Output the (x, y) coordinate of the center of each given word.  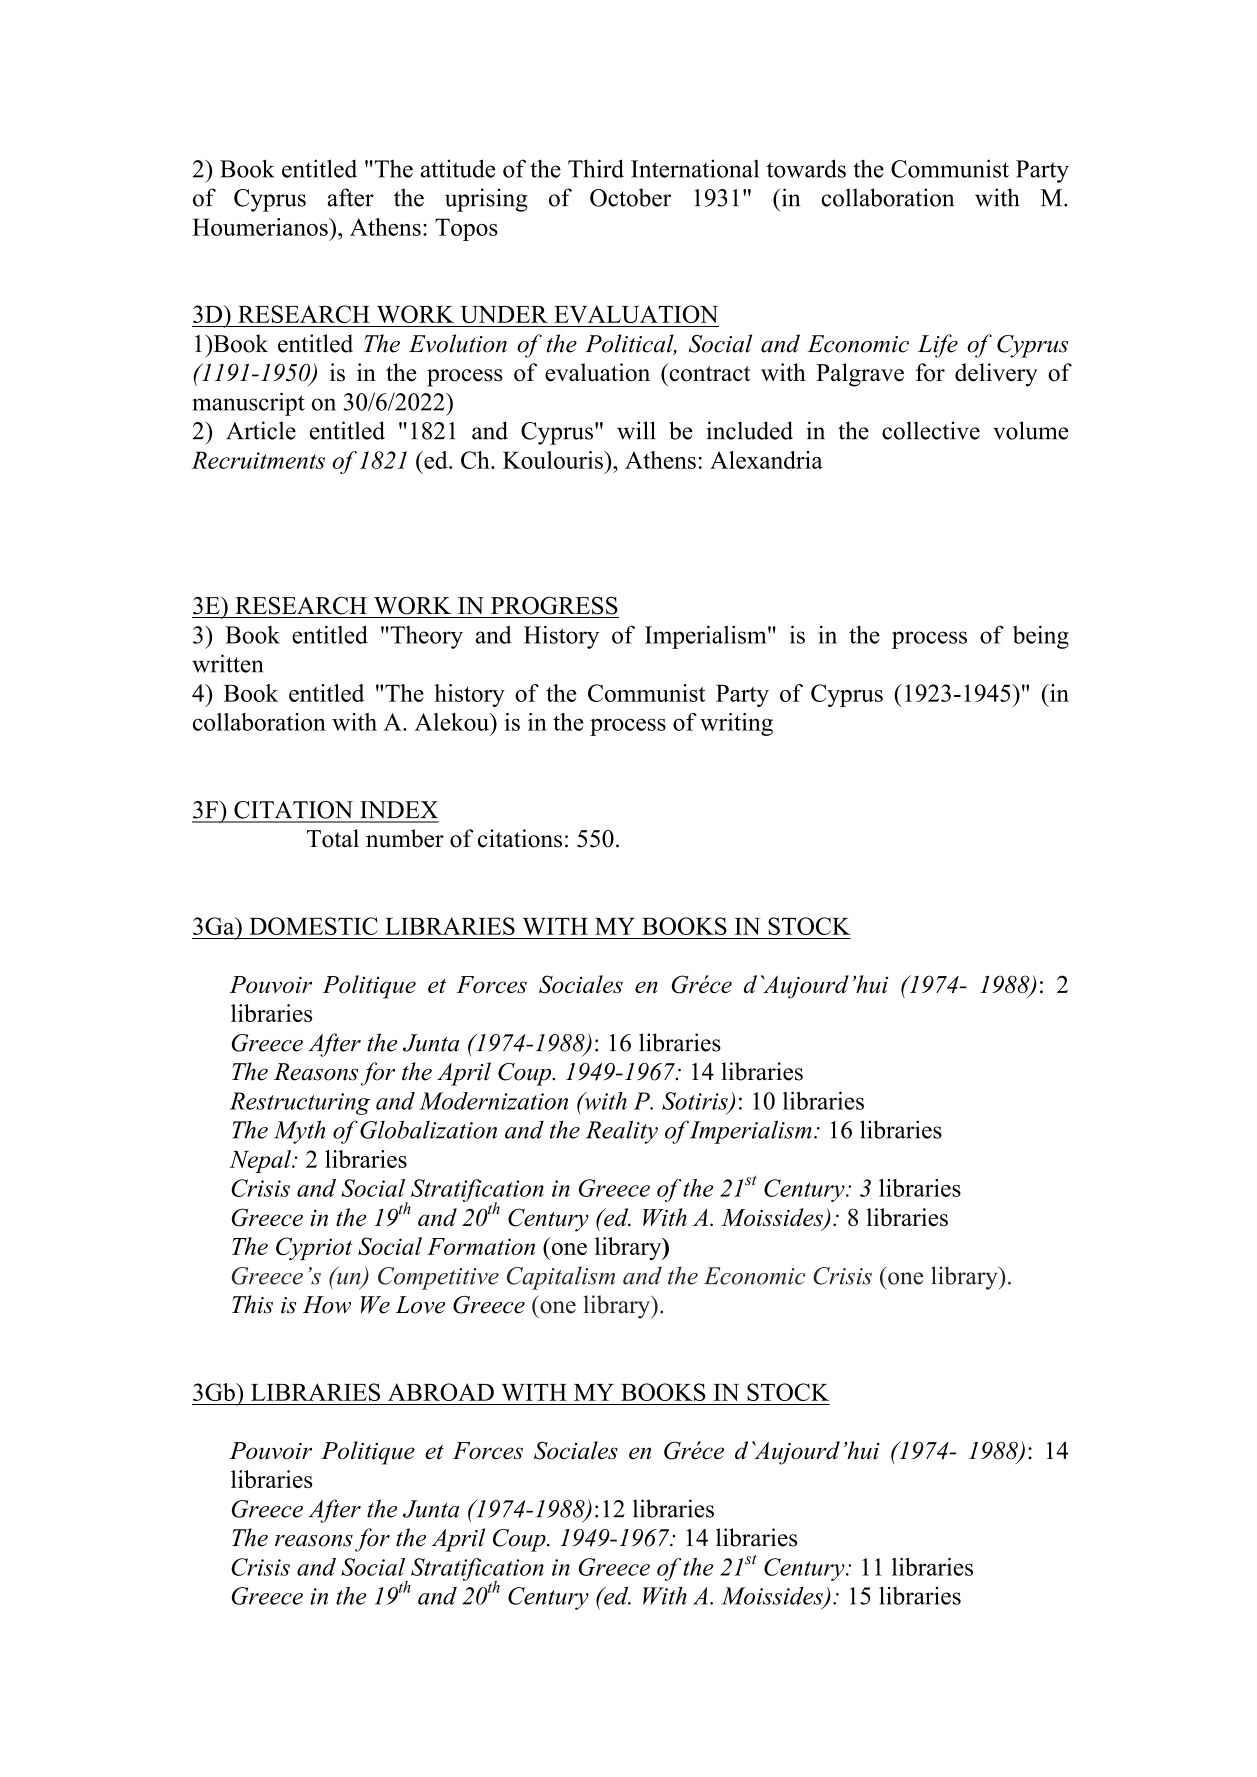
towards (806, 168)
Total (333, 838)
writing (736, 724)
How (327, 1305)
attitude (458, 168)
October (630, 197)
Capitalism (561, 1278)
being (1041, 637)
